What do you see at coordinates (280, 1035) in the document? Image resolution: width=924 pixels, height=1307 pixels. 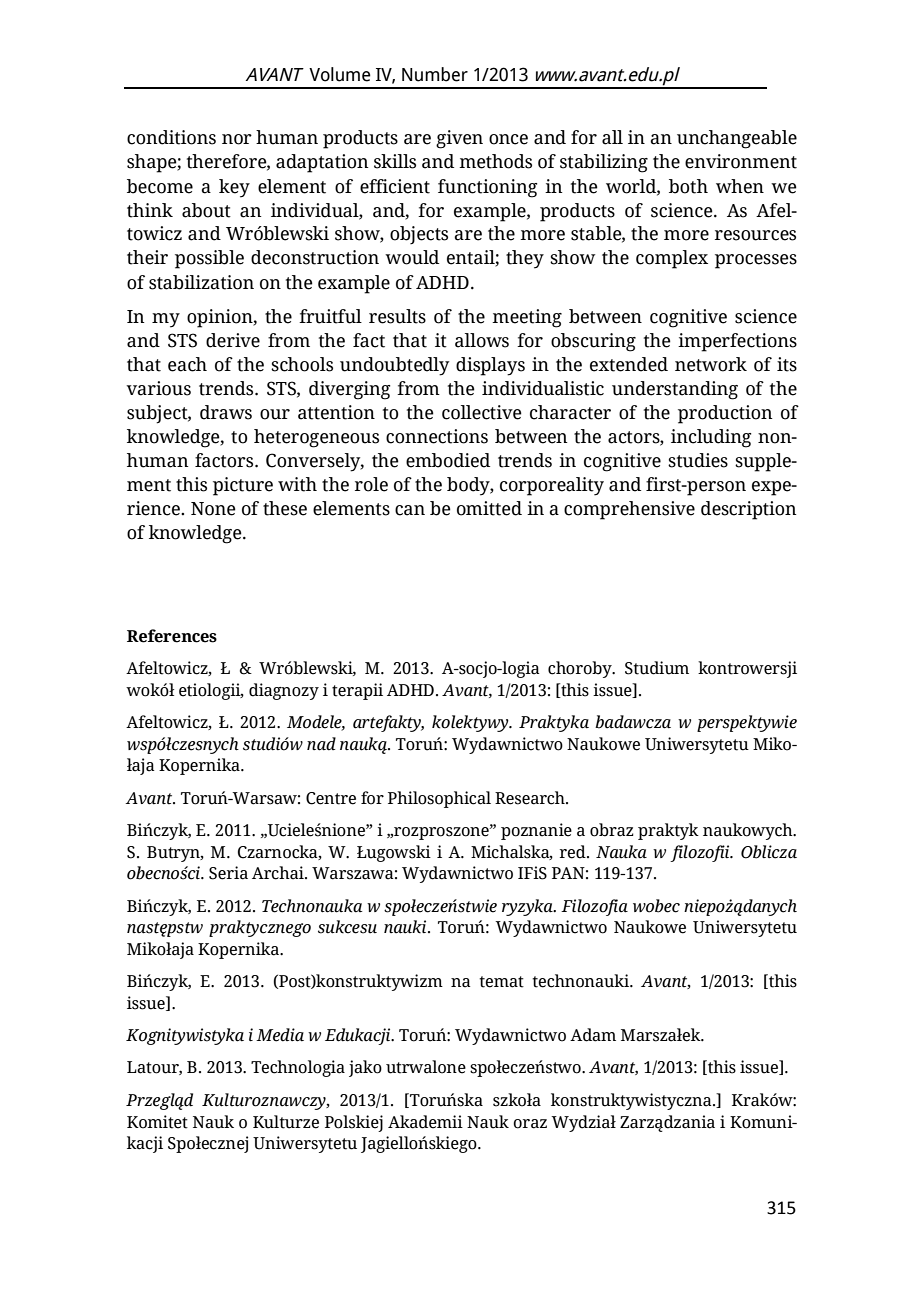 I see `Media` at bounding box center [280, 1035].
